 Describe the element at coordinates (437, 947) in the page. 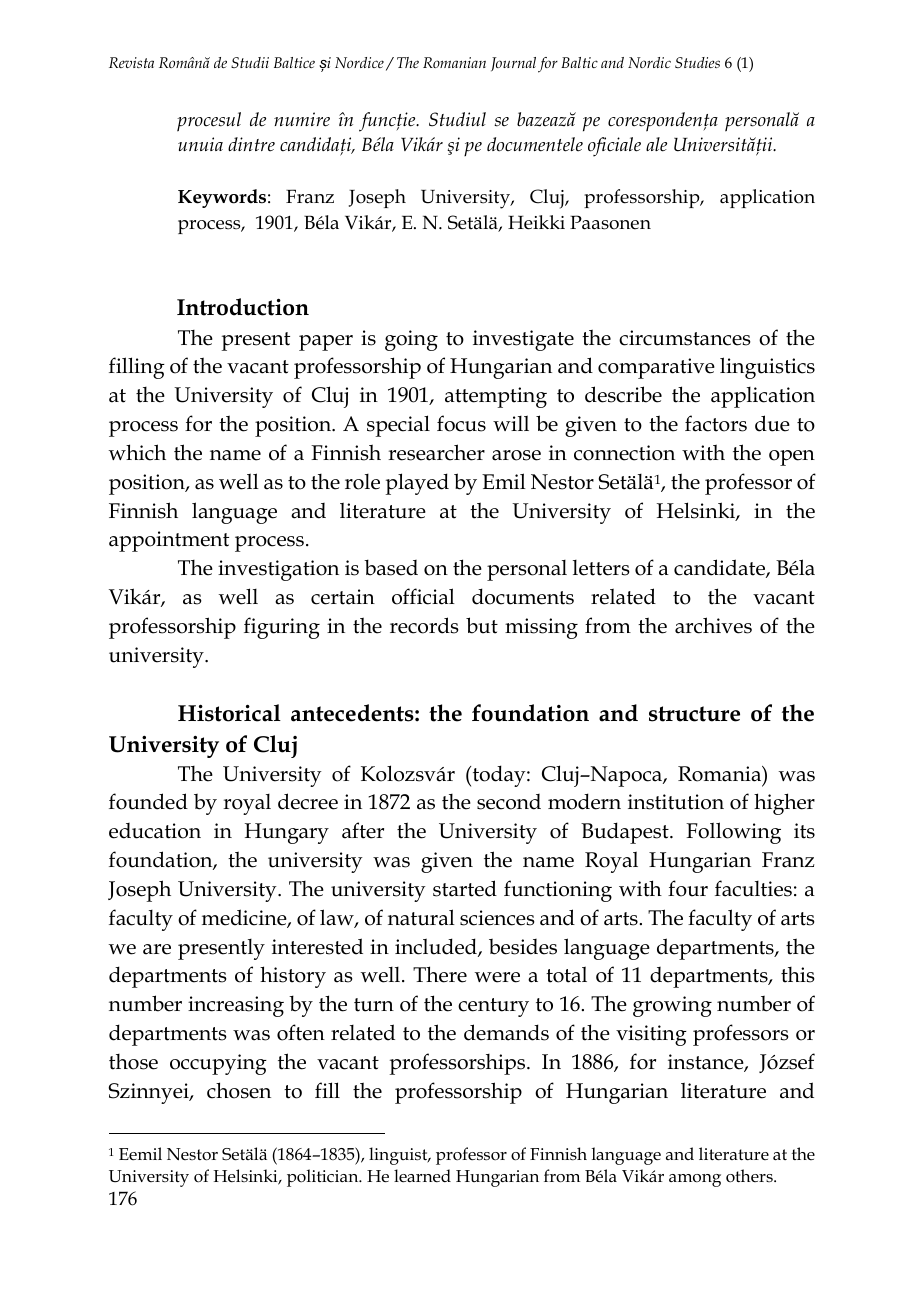

I see `included` at that location.
